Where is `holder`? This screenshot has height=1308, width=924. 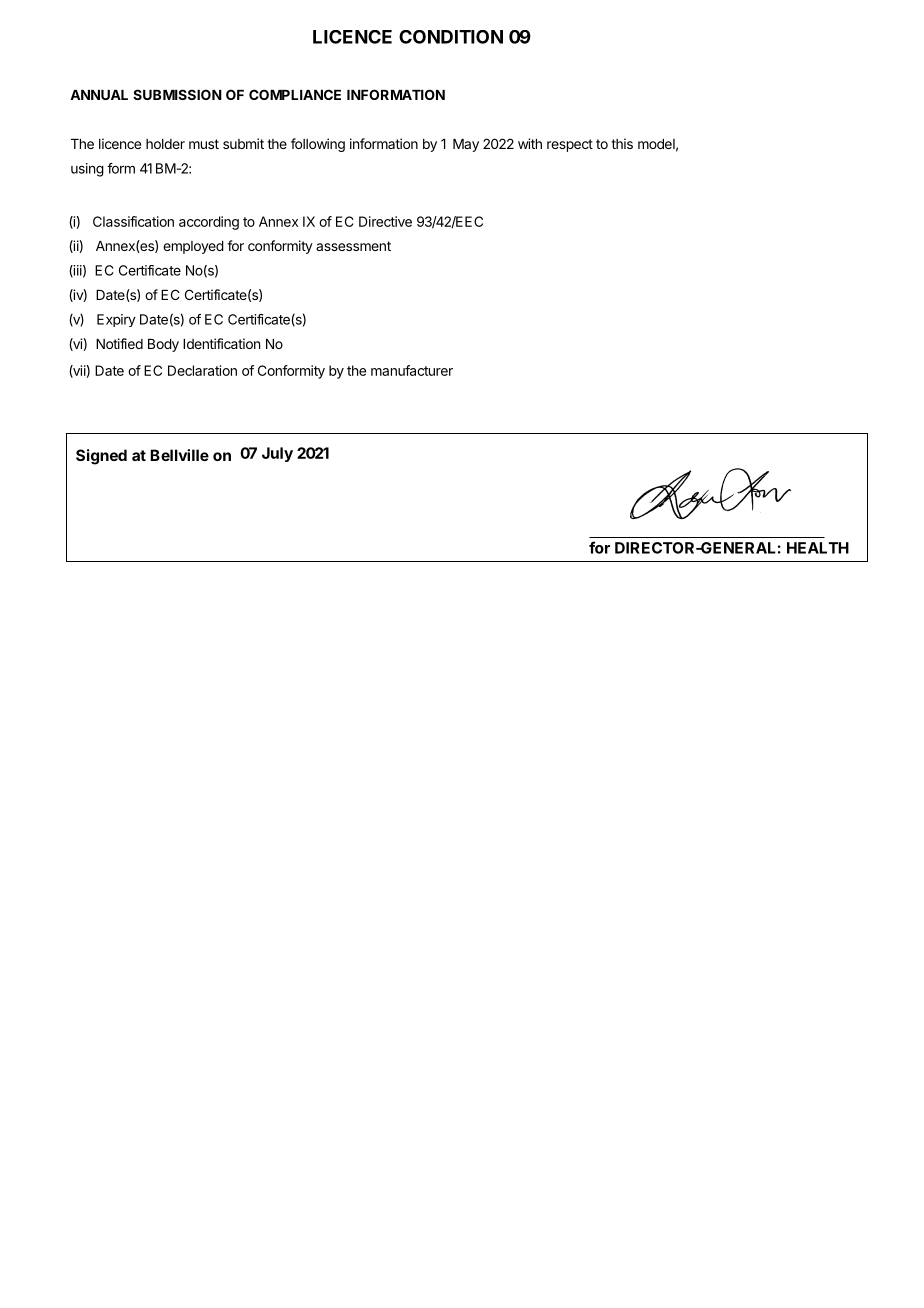
holder is located at coordinates (165, 144).
